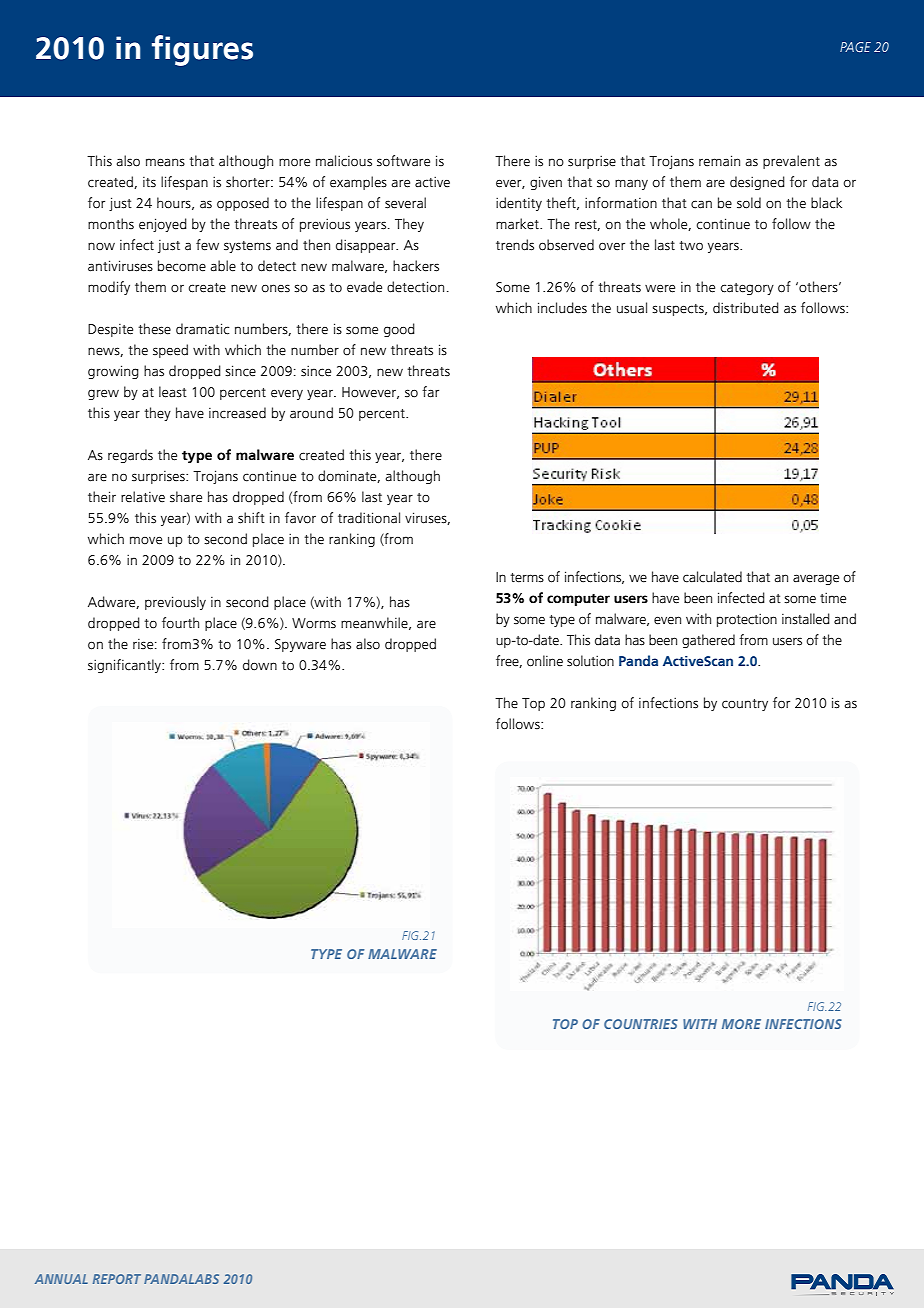 This screenshot has width=924, height=1308. What do you see at coordinates (117, 1279) in the screenshot?
I see `REPORT` at bounding box center [117, 1279].
